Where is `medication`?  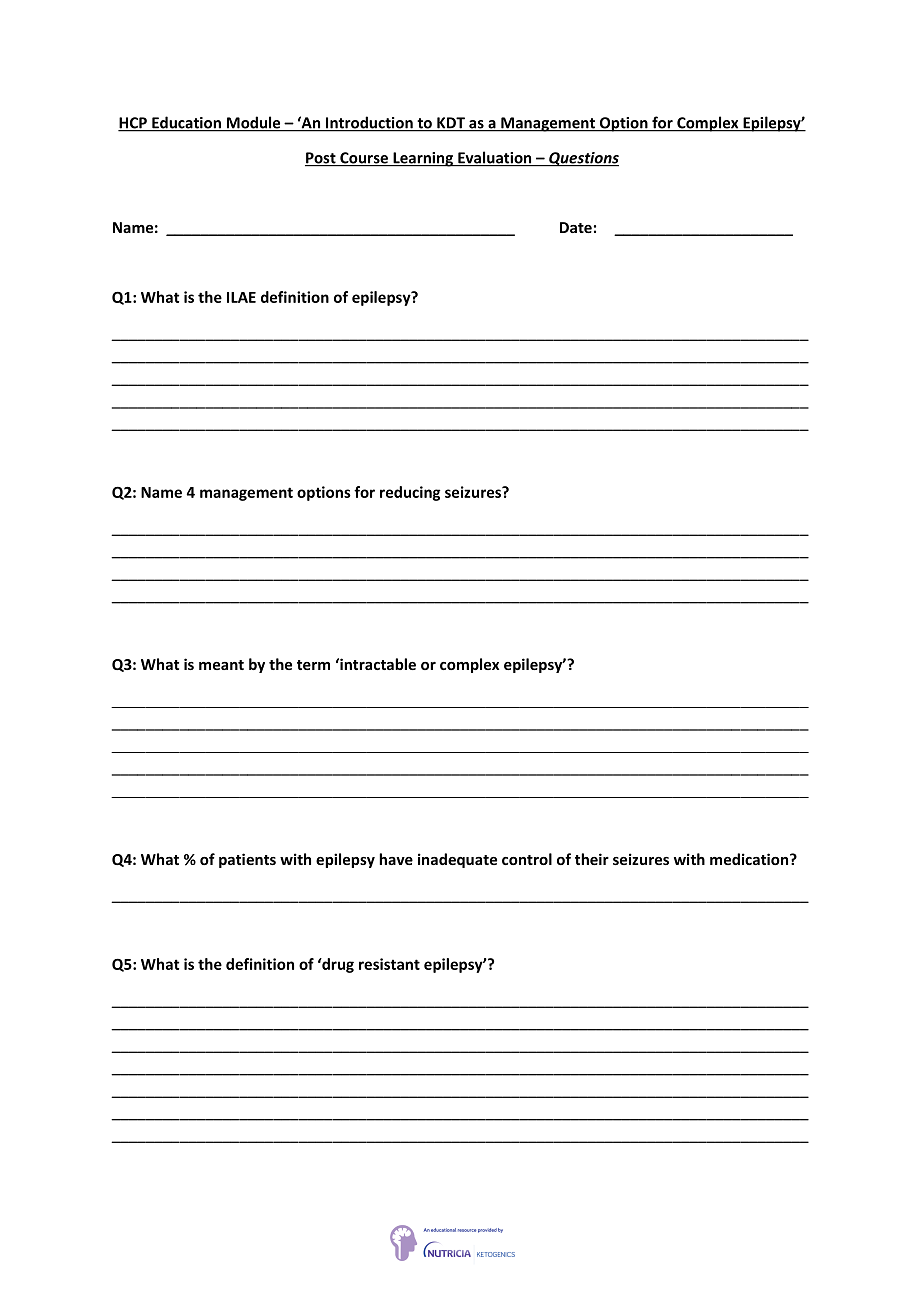
medication is located at coordinates (750, 859).
